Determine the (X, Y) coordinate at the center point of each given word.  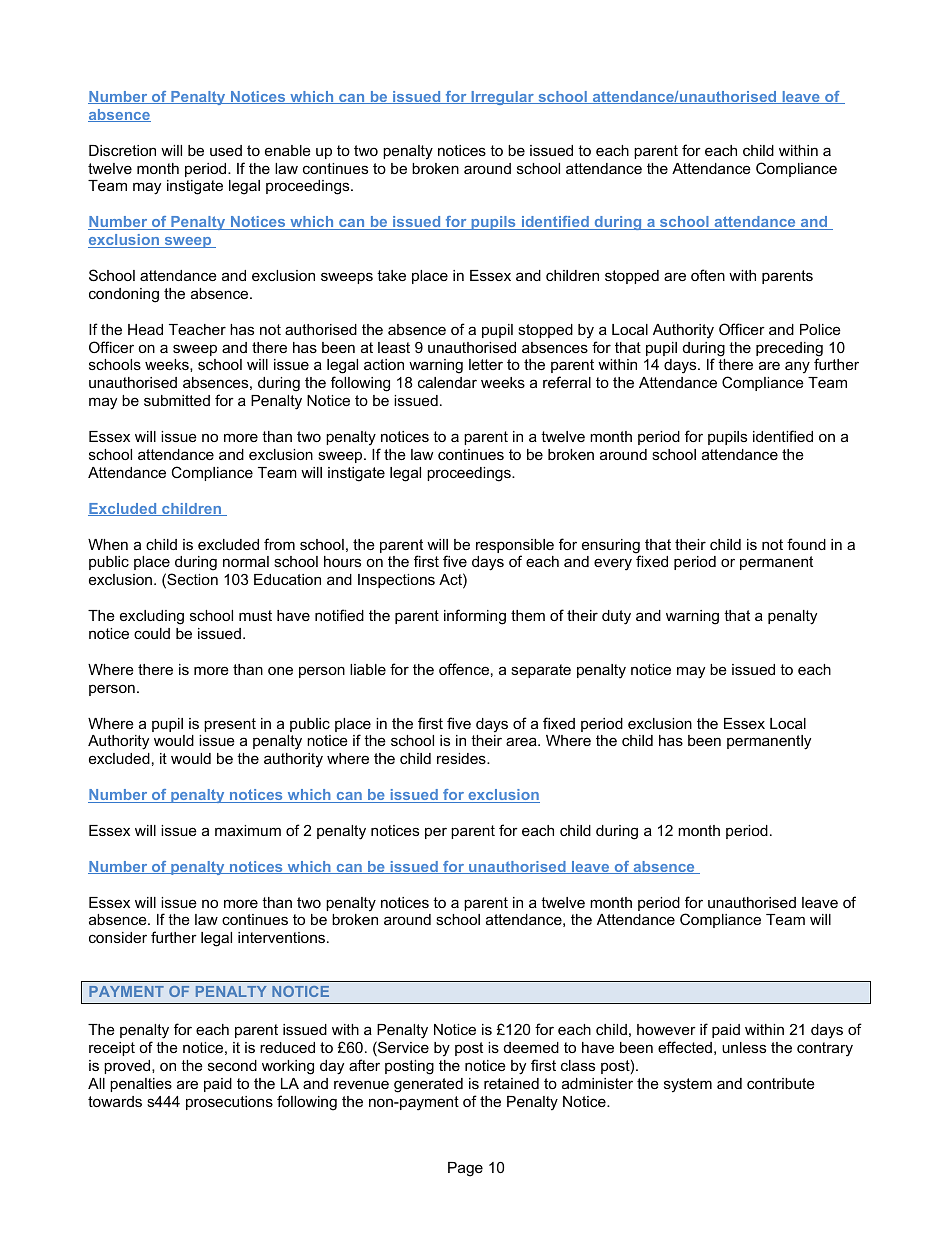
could (152, 633)
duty (616, 617)
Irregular (502, 98)
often (708, 275)
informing (475, 617)
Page (465, 1169)
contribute (781, 1083)
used (226, 150)
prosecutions (229, 1103)
